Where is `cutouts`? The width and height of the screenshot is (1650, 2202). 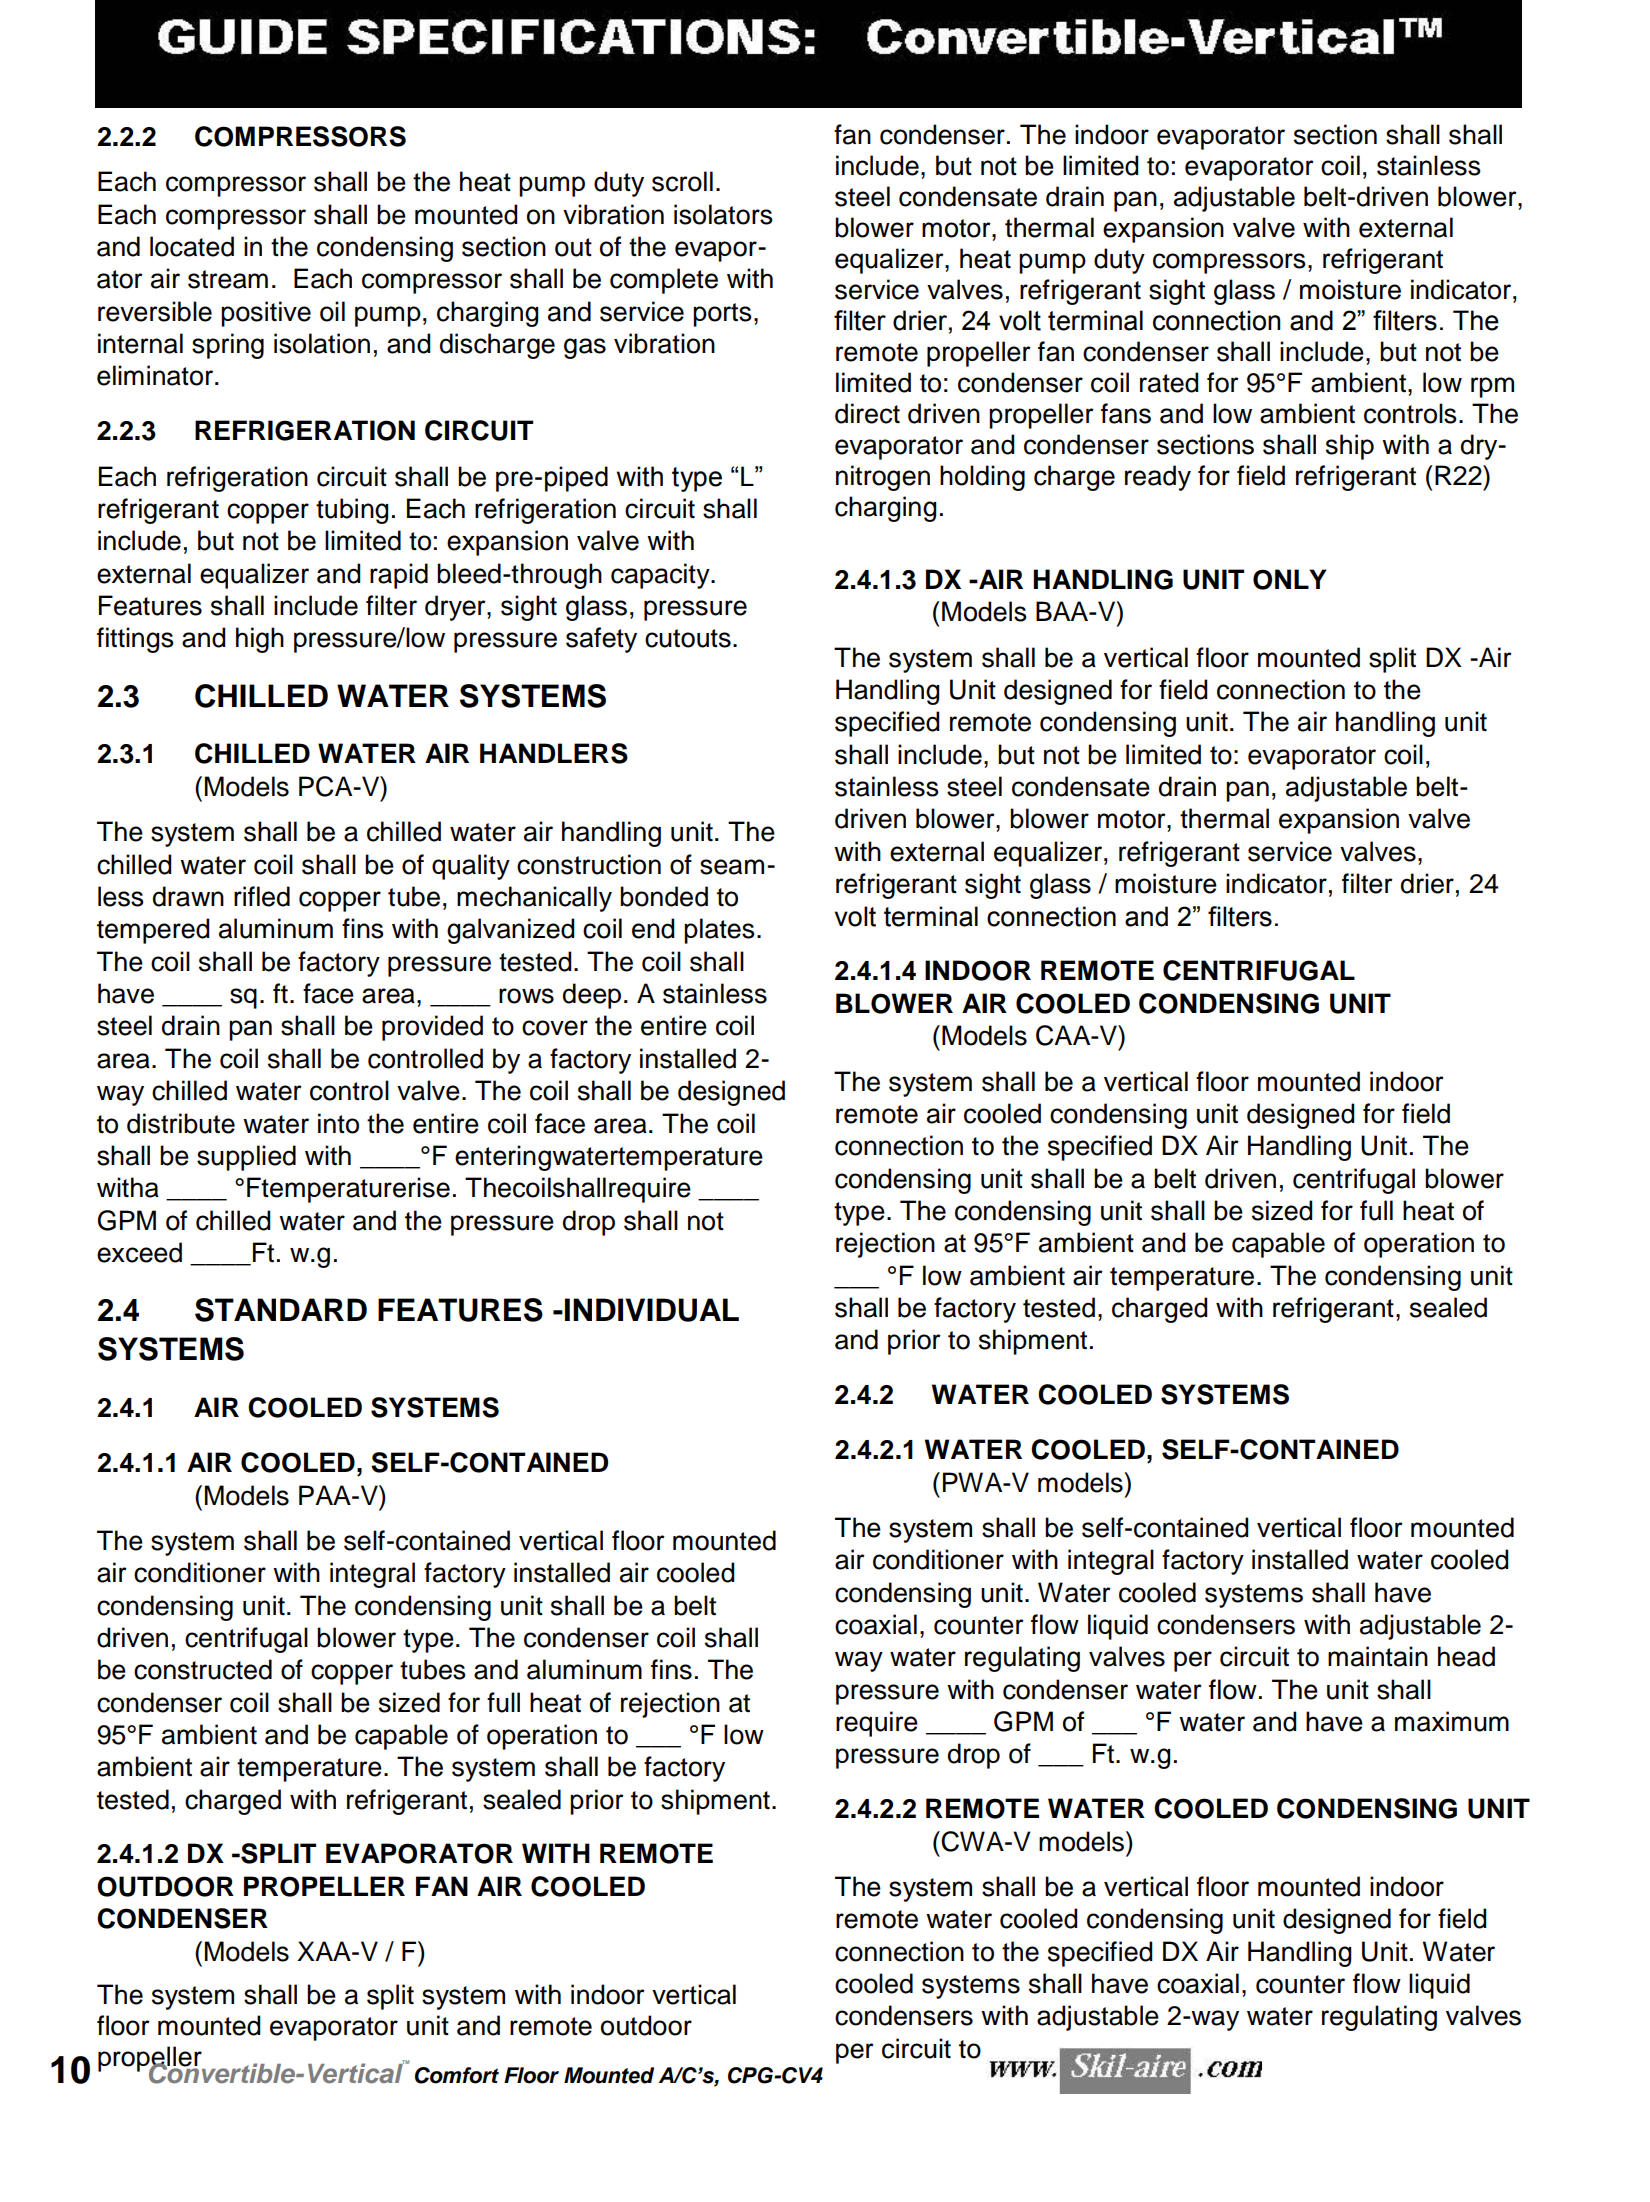
cutouts is located at coordinates (688, 638).
